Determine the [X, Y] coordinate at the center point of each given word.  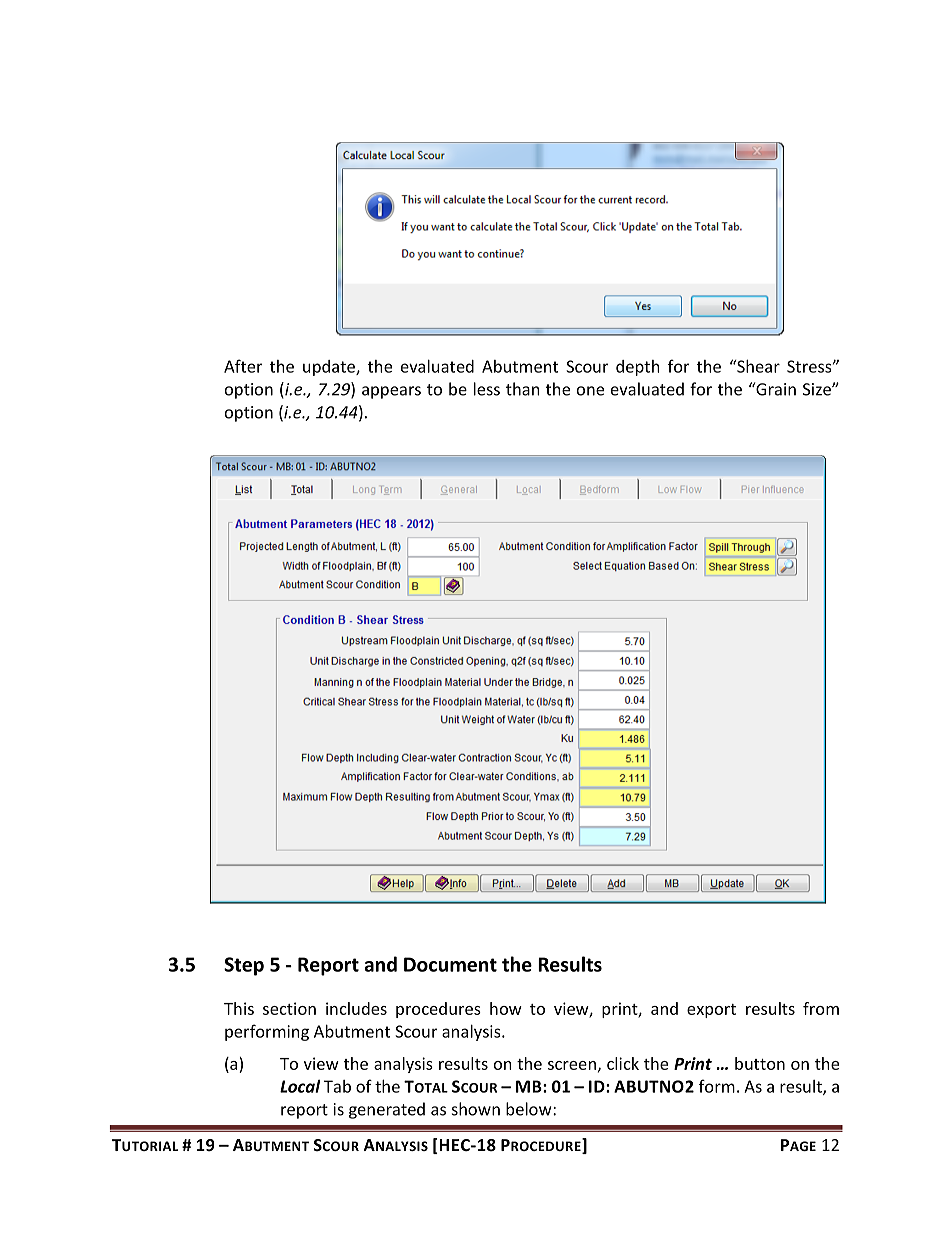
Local [300, 1086]
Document [450, 964]
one [590, 391]
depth [638, 368]
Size [818, 389]
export [711, 1011]
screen [572, 1065]
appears [391, 392]
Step [244, 966]
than [523, 389]
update [330, 368]
